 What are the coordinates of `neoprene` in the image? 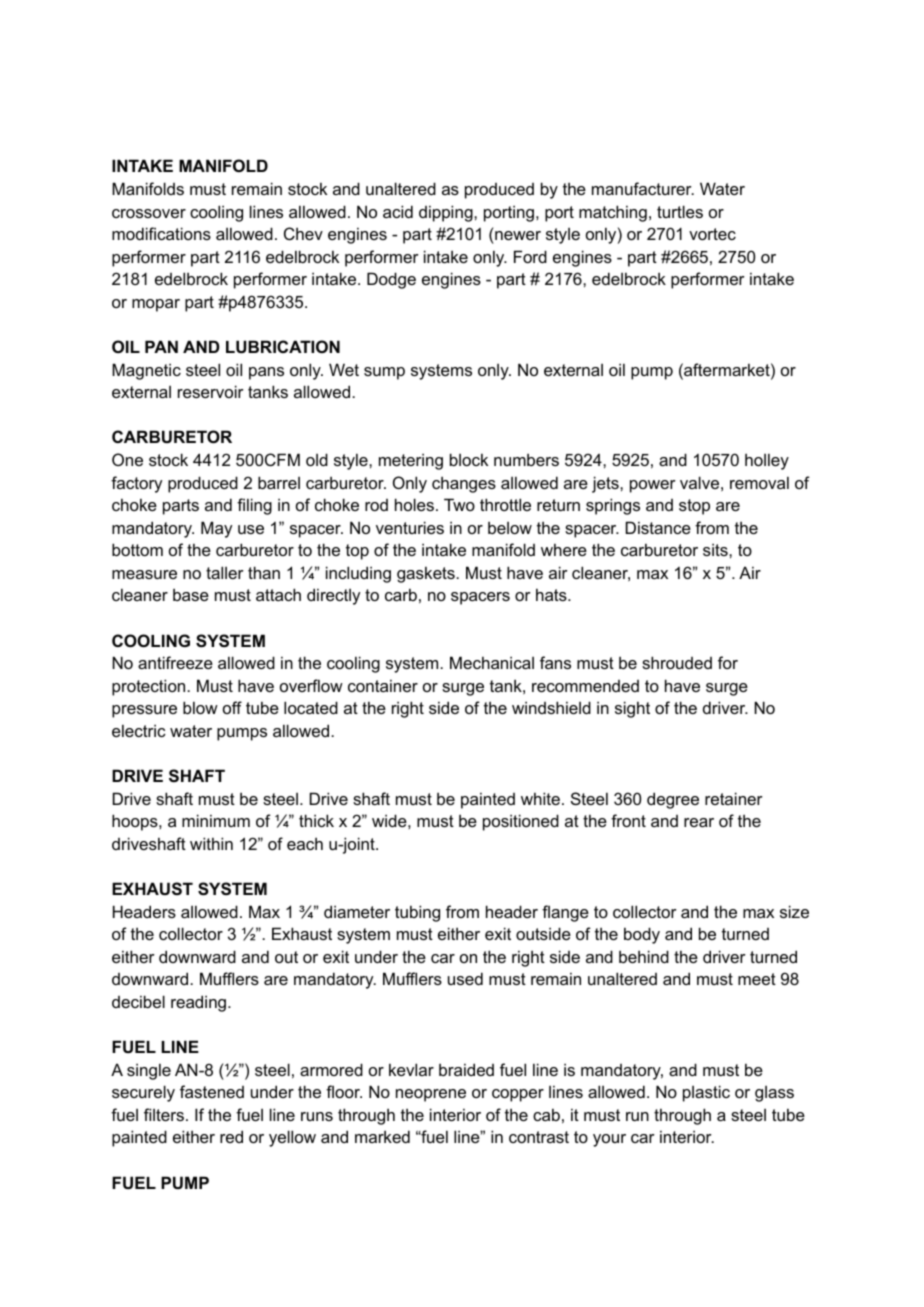 It's located at (431, 1095).
